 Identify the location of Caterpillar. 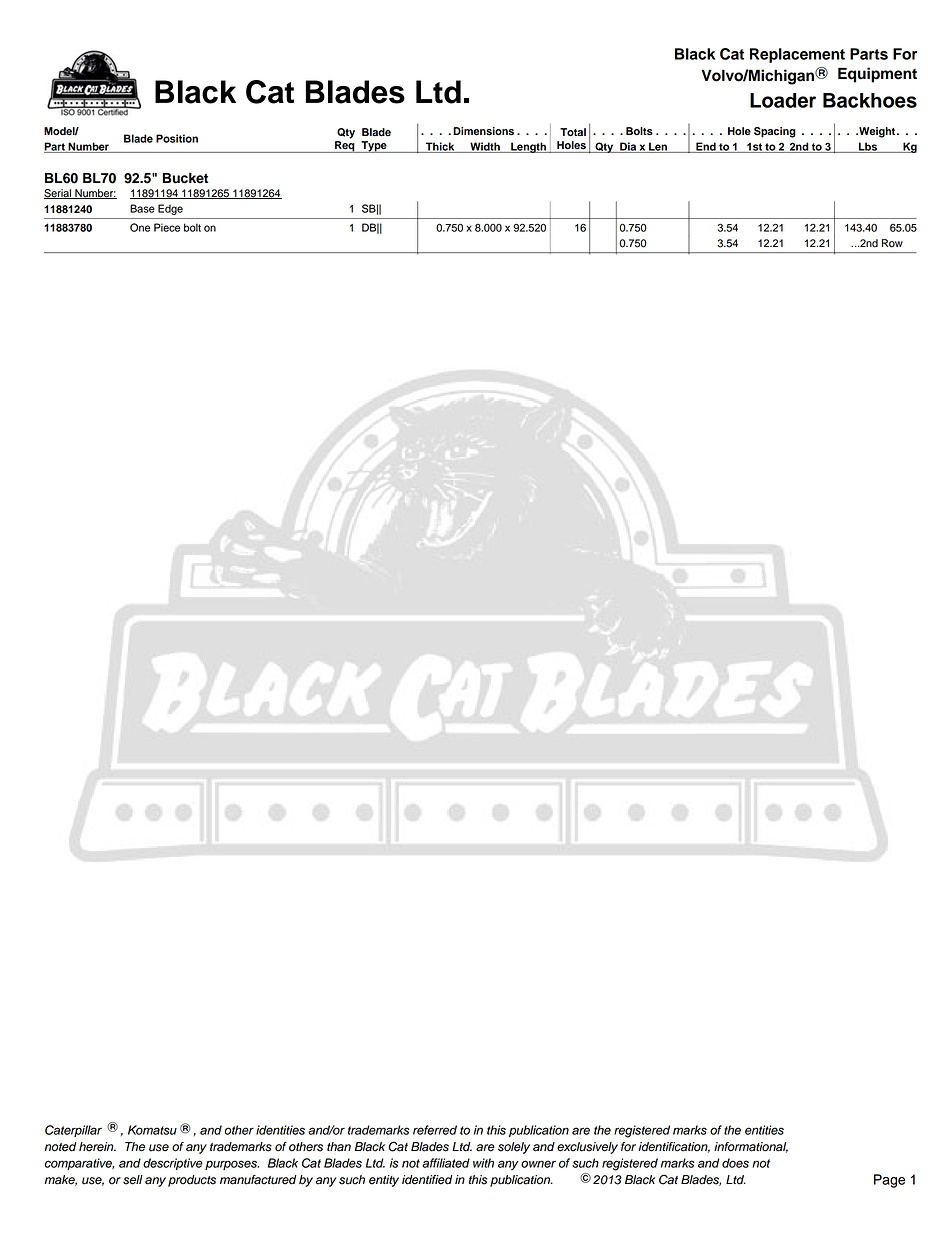
(73, 1131).
